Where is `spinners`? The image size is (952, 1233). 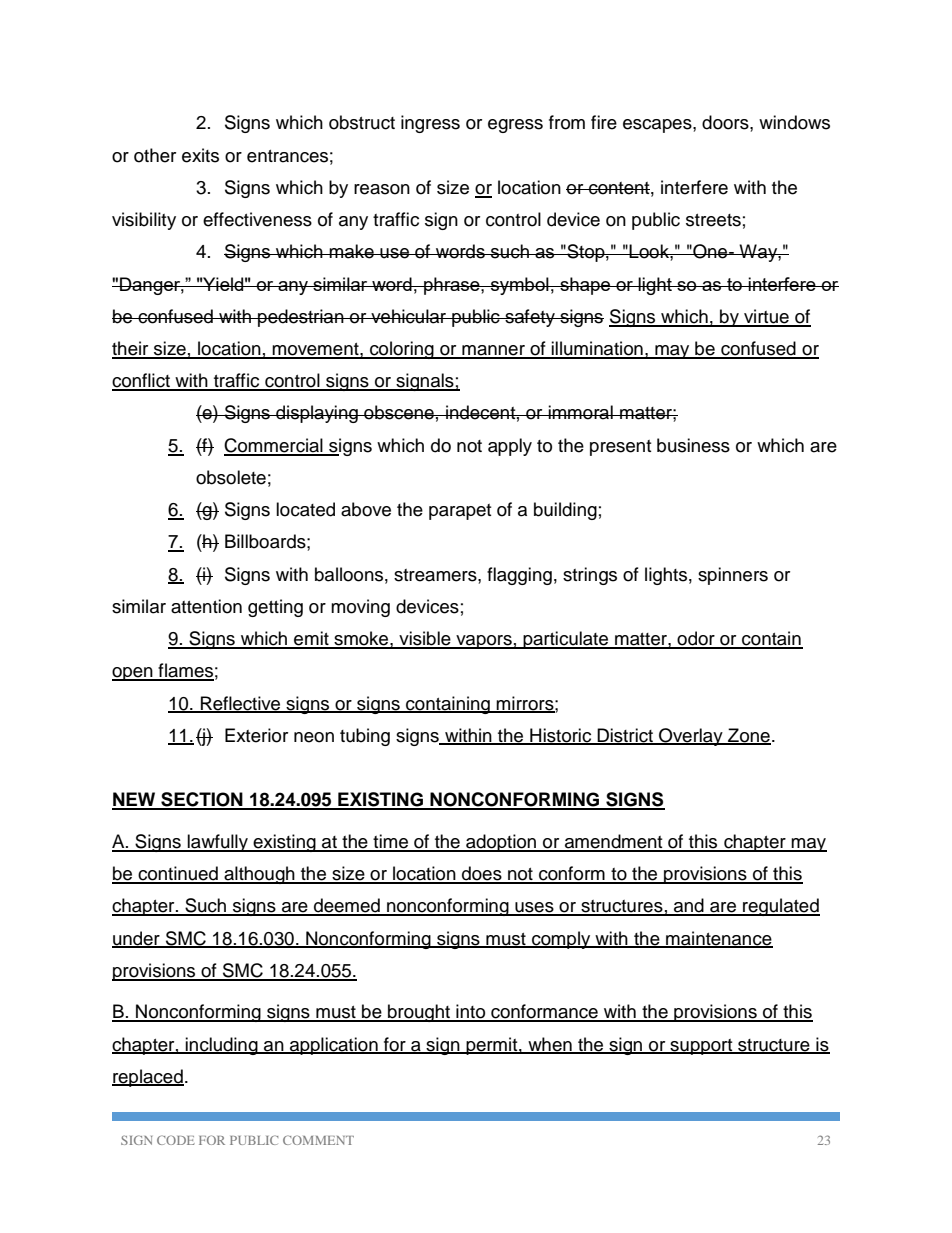 spinners is located at coordinates (733, 576).
